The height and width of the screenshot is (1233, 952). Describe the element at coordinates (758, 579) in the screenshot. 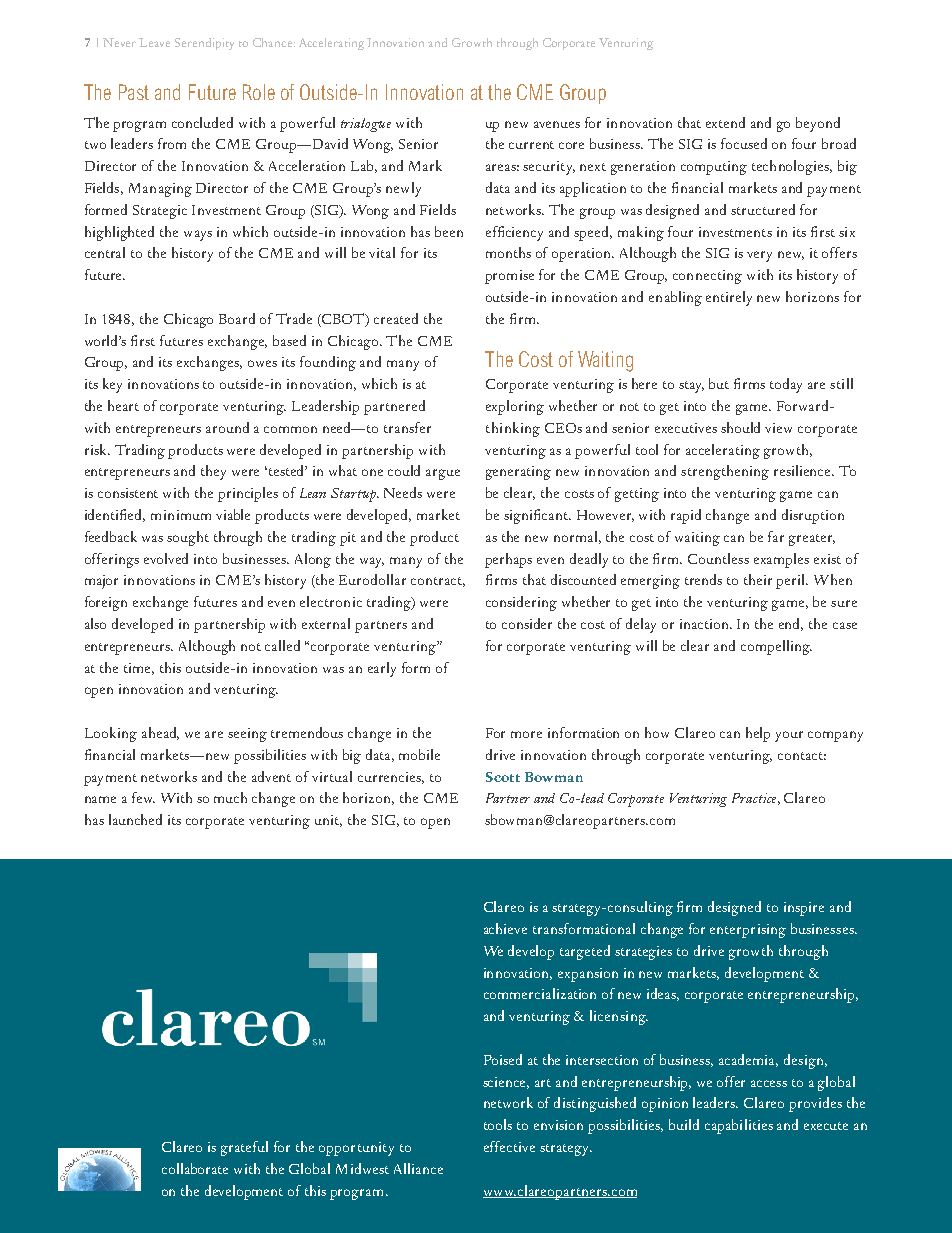

I see `their` at that location.
